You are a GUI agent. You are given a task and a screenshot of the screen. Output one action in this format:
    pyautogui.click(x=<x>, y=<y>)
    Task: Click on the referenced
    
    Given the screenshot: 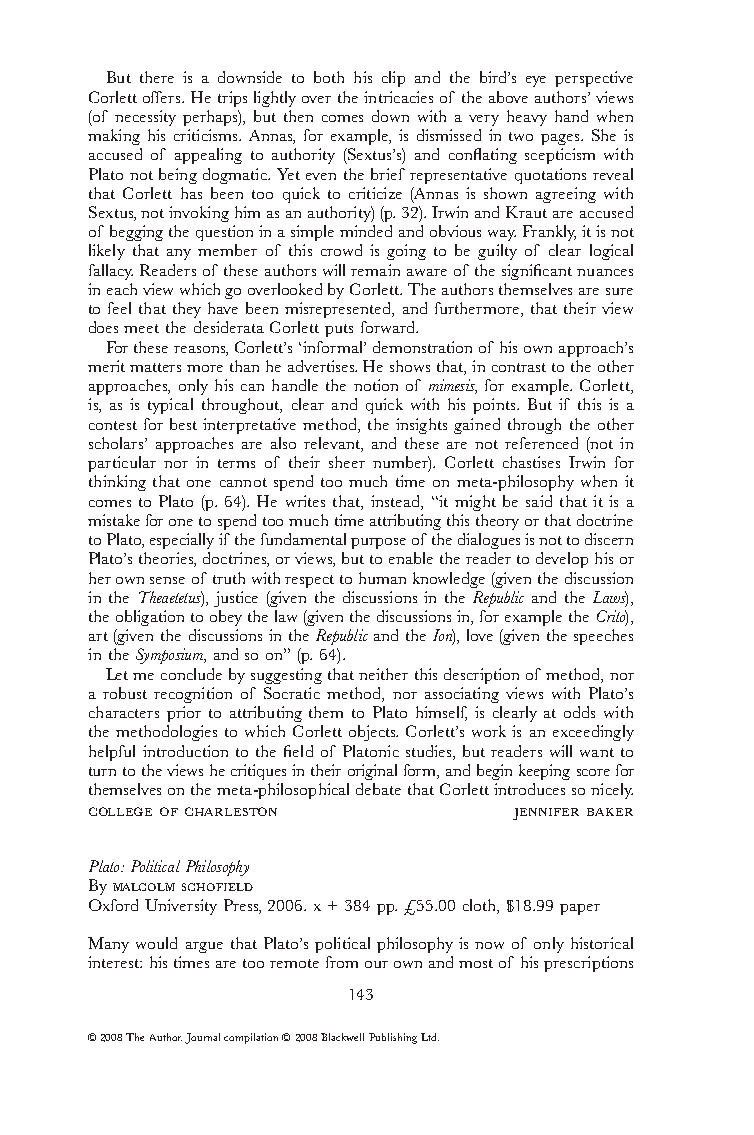 What is the action you would take?
    pyautogui.click(x=541, y=443)
